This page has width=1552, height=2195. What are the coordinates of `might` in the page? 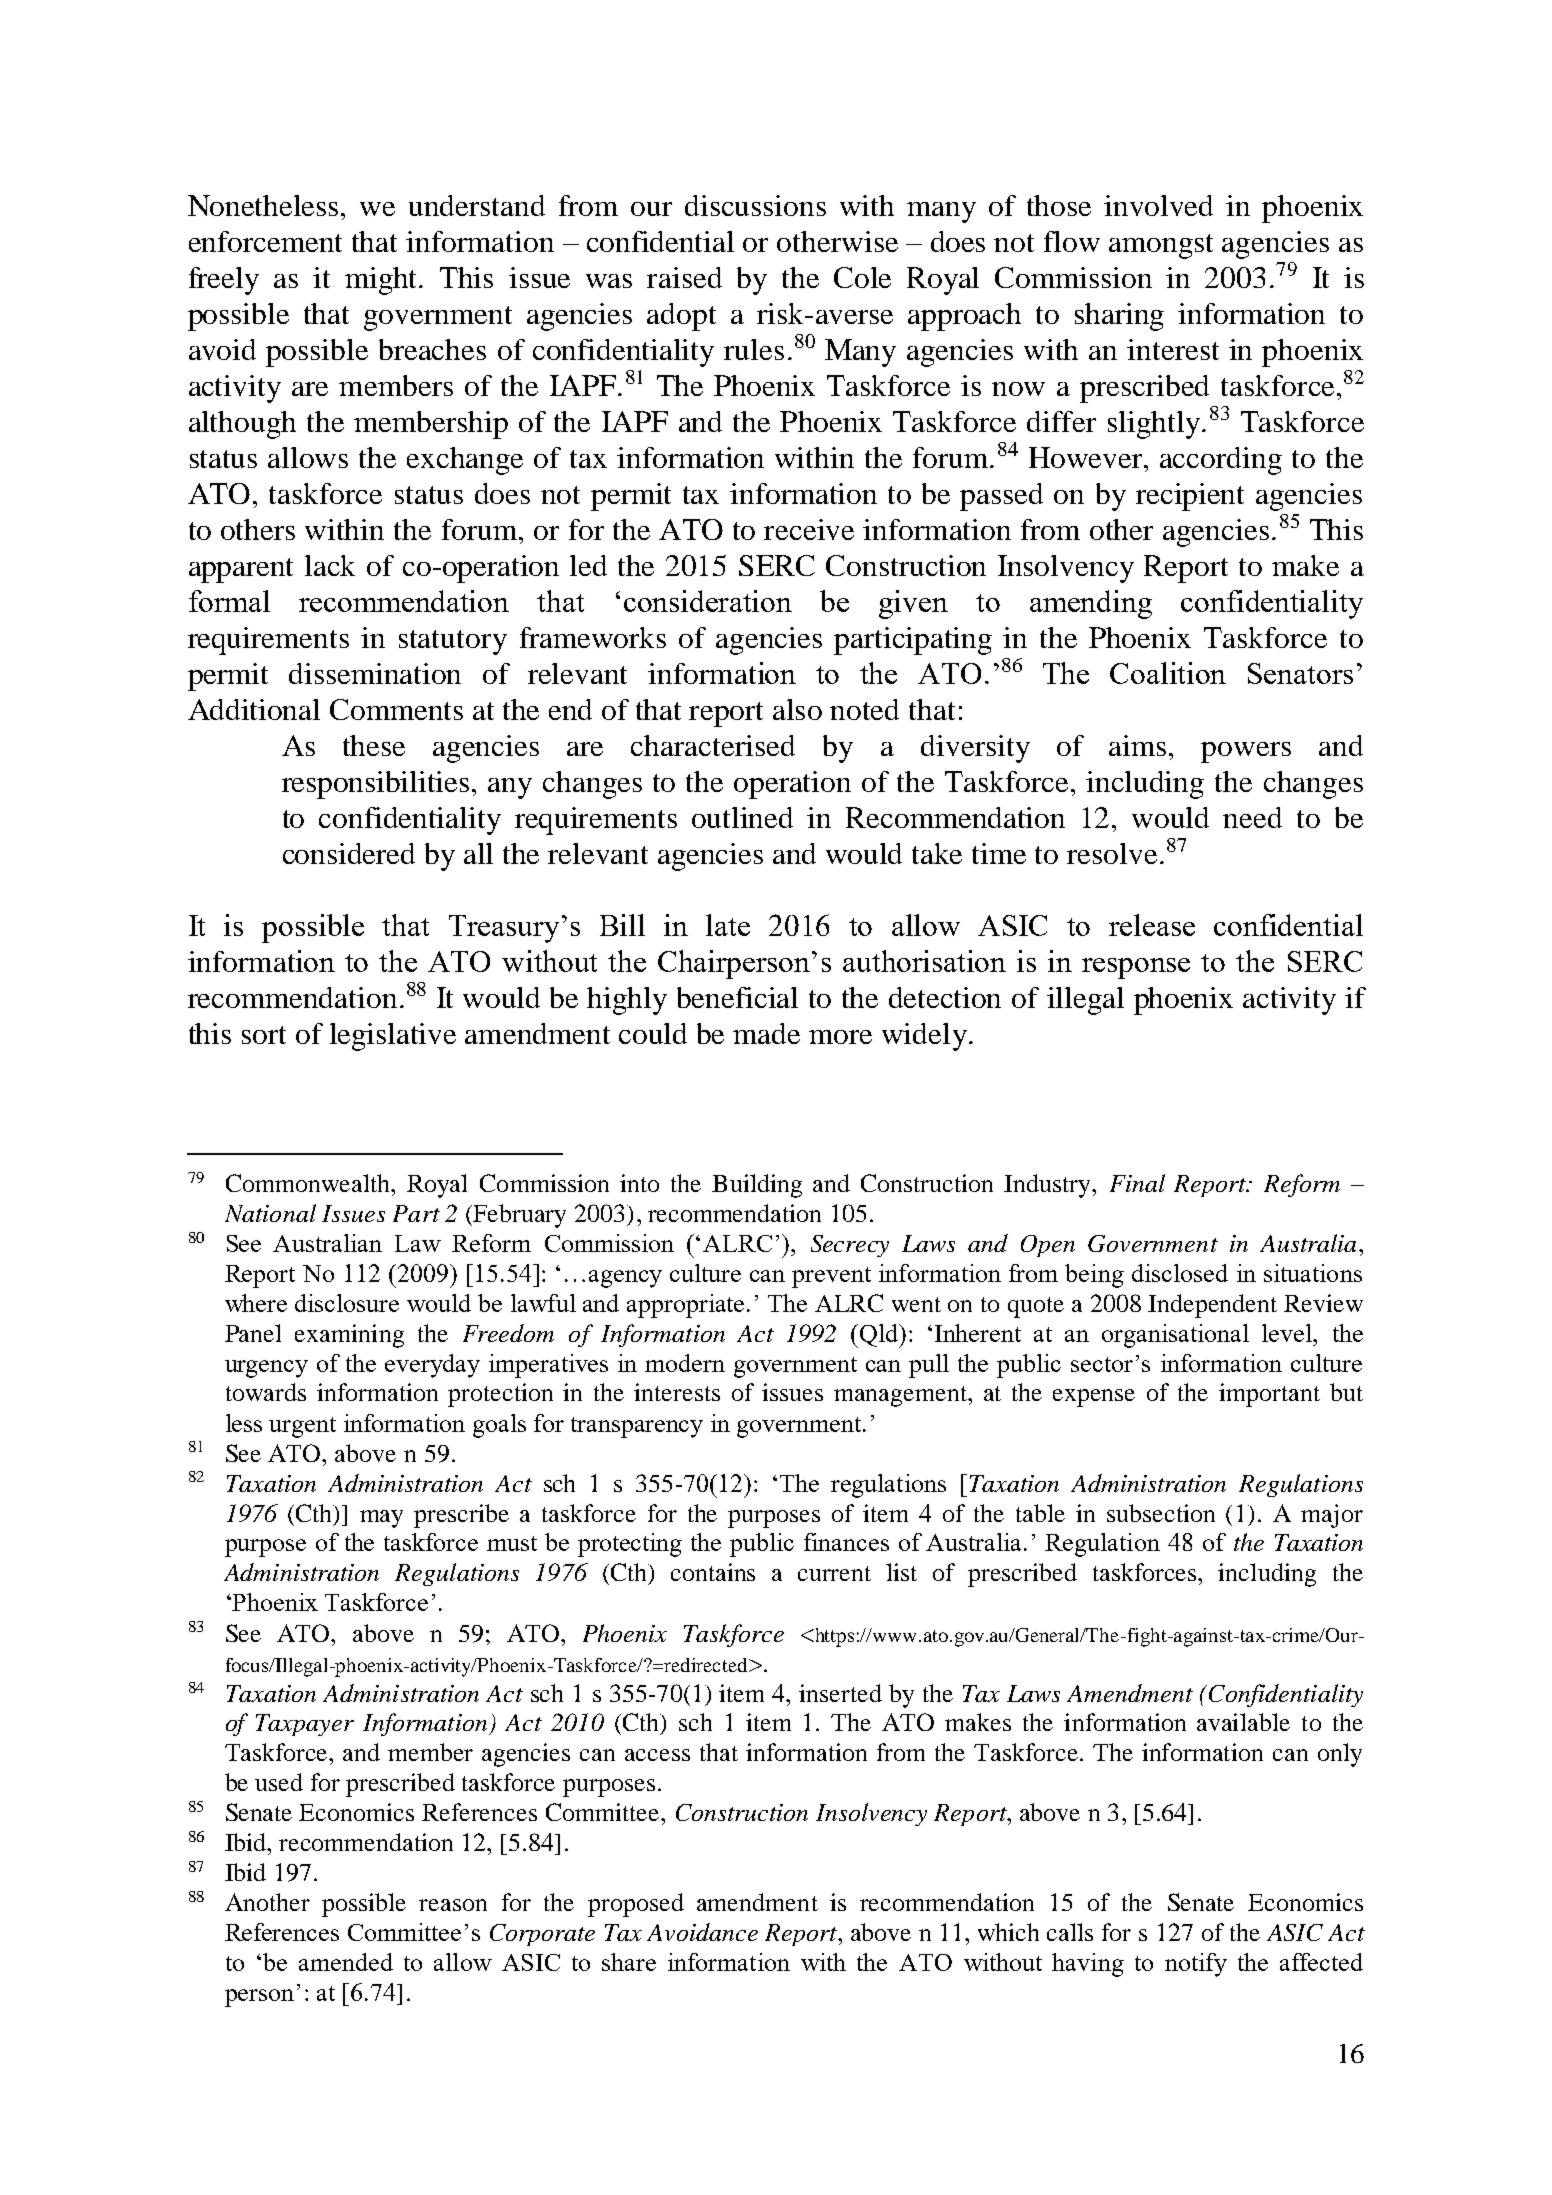 It's located at (383, 281).
